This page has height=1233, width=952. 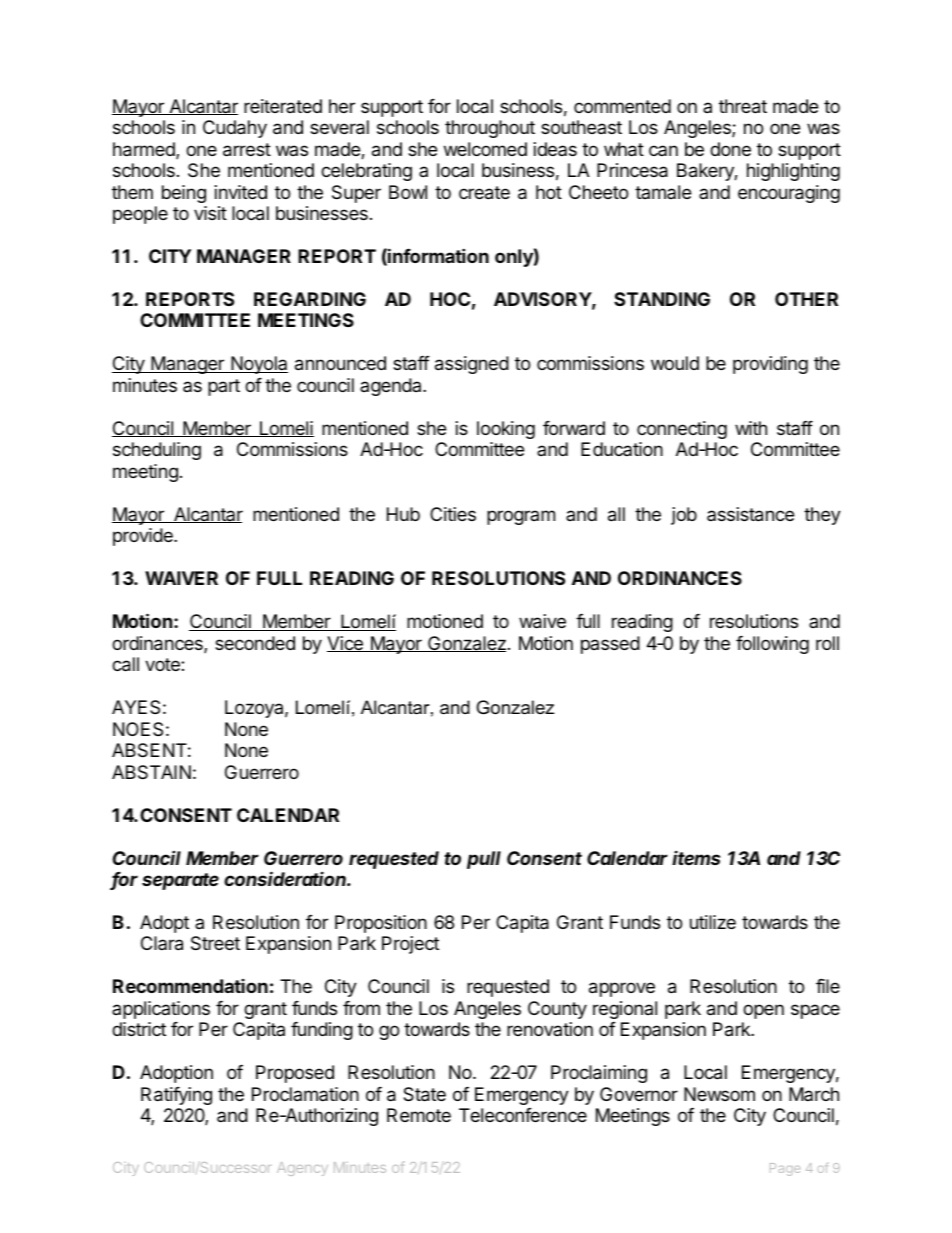 What do you see at coordinates (523, 1115) in the page?
I see `Teleconference` at bounding box center [523, 1115].
